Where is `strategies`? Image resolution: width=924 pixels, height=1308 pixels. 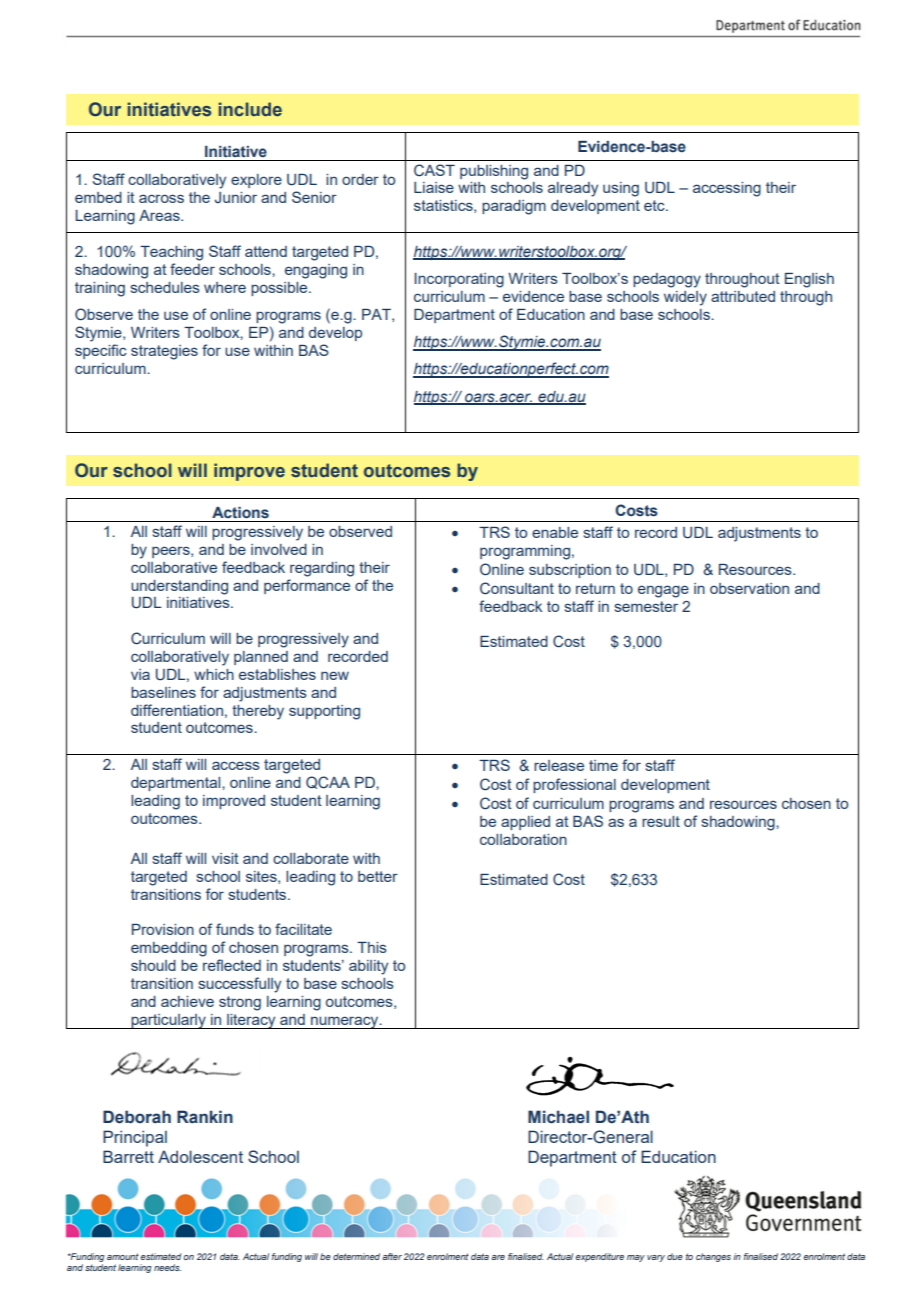
strategies is located at coordinates (164, 352).
